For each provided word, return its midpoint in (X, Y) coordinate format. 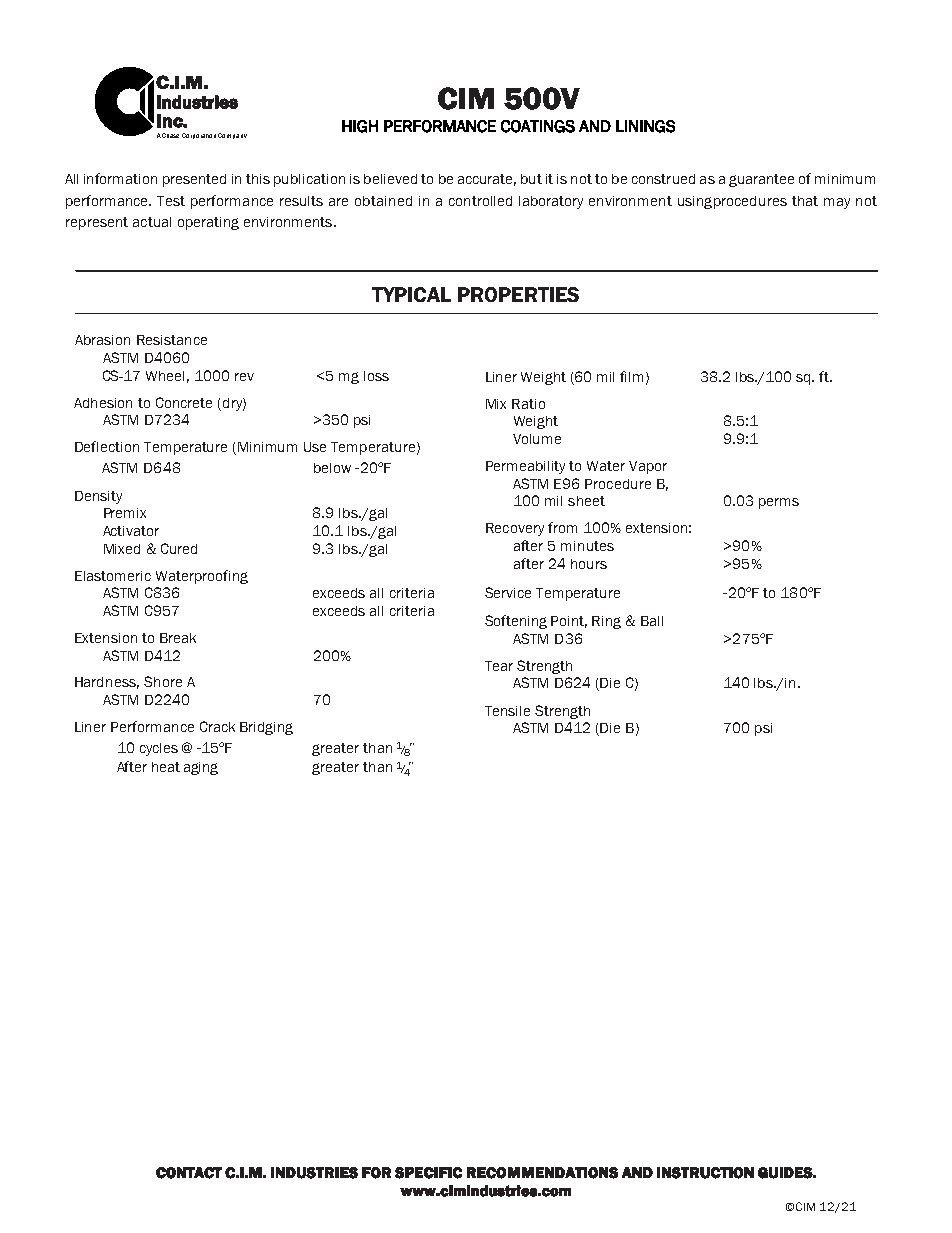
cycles (159, 749)
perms (779, 503)
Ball (652, 621)
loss (376, 376)
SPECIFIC (428, 1173)
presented (194, 180)
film (631, 376)
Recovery (515, 529)
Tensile (507, 711)
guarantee (761, 180)
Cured (179, 548)
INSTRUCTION (705, 1173)
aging (201, 768)
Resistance (172, 340)
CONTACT (189, 1173)
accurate (487, 180)
